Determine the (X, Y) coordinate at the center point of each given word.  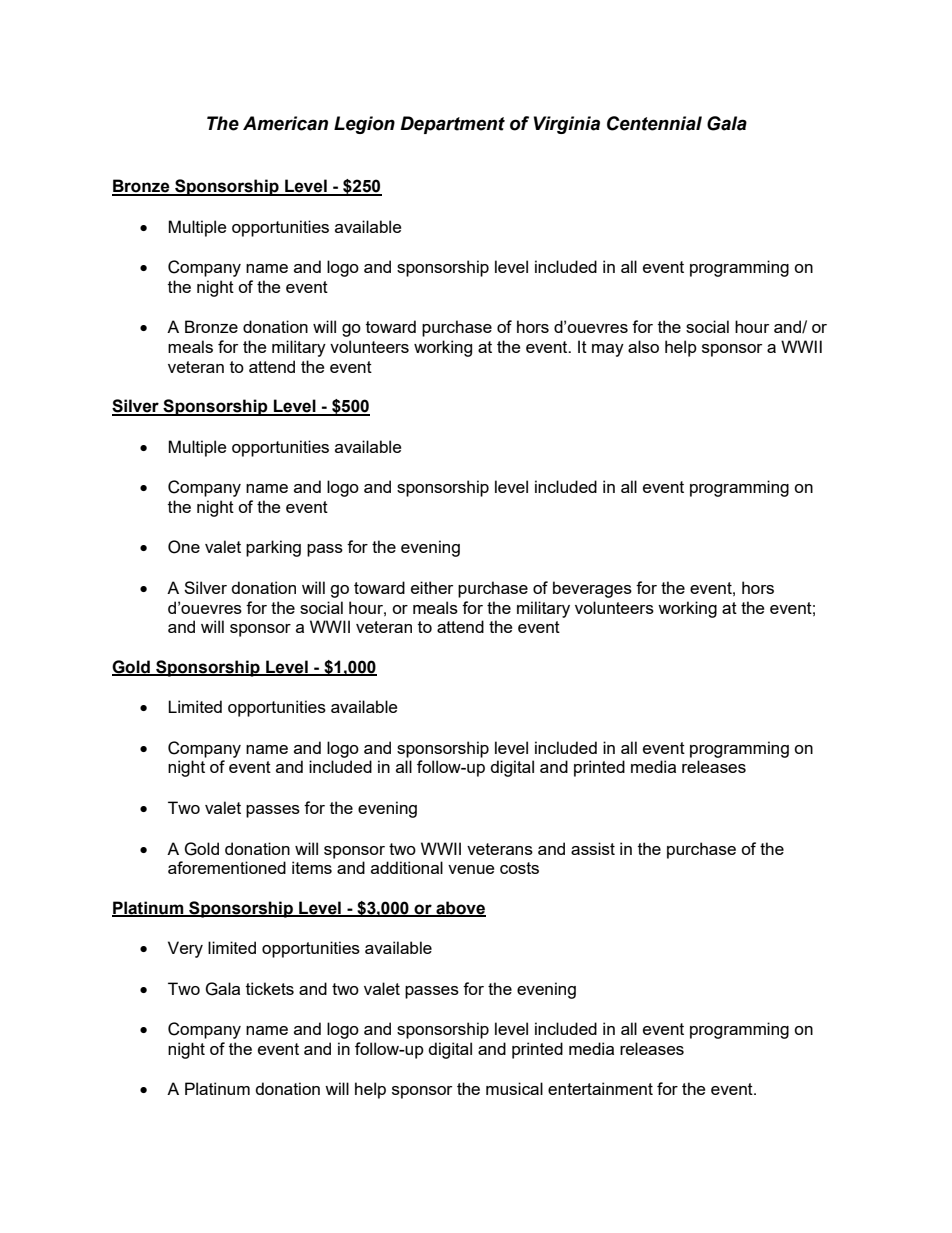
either (432, 587)
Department (452, 125)
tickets (270, 988)
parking (273, 548)
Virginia (567, 125)
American (285, 123)
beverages (592, 589)
